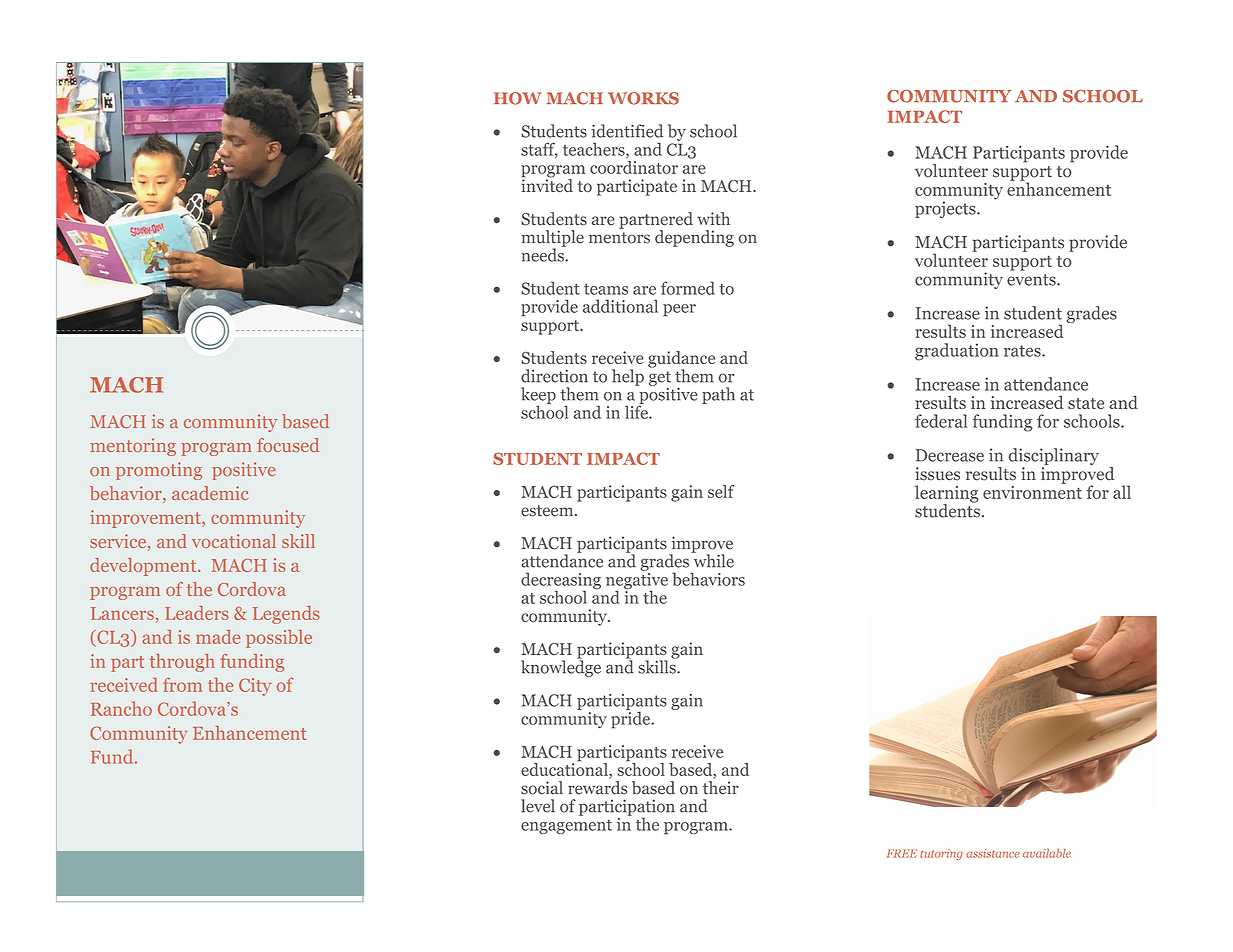 This screenshot has width=1233, height=952. Describe the element at coordinates (1032, 491) in the screenshot. I see `environment` at that location.
